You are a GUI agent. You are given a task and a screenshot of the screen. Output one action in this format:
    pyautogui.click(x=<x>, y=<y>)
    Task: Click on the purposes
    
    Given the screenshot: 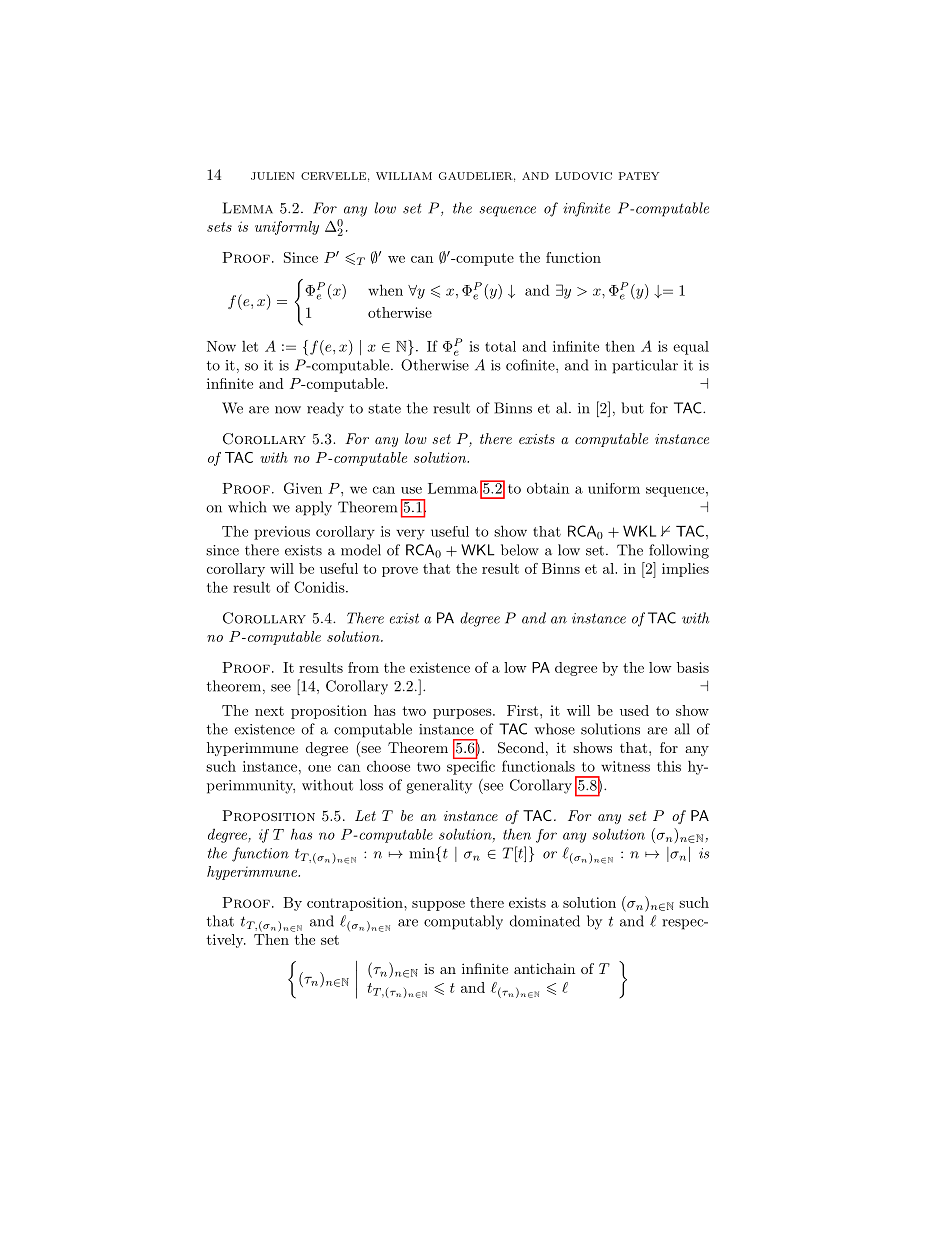 What is the action you would take?
    pyautogui.click(x=463, y=714)
